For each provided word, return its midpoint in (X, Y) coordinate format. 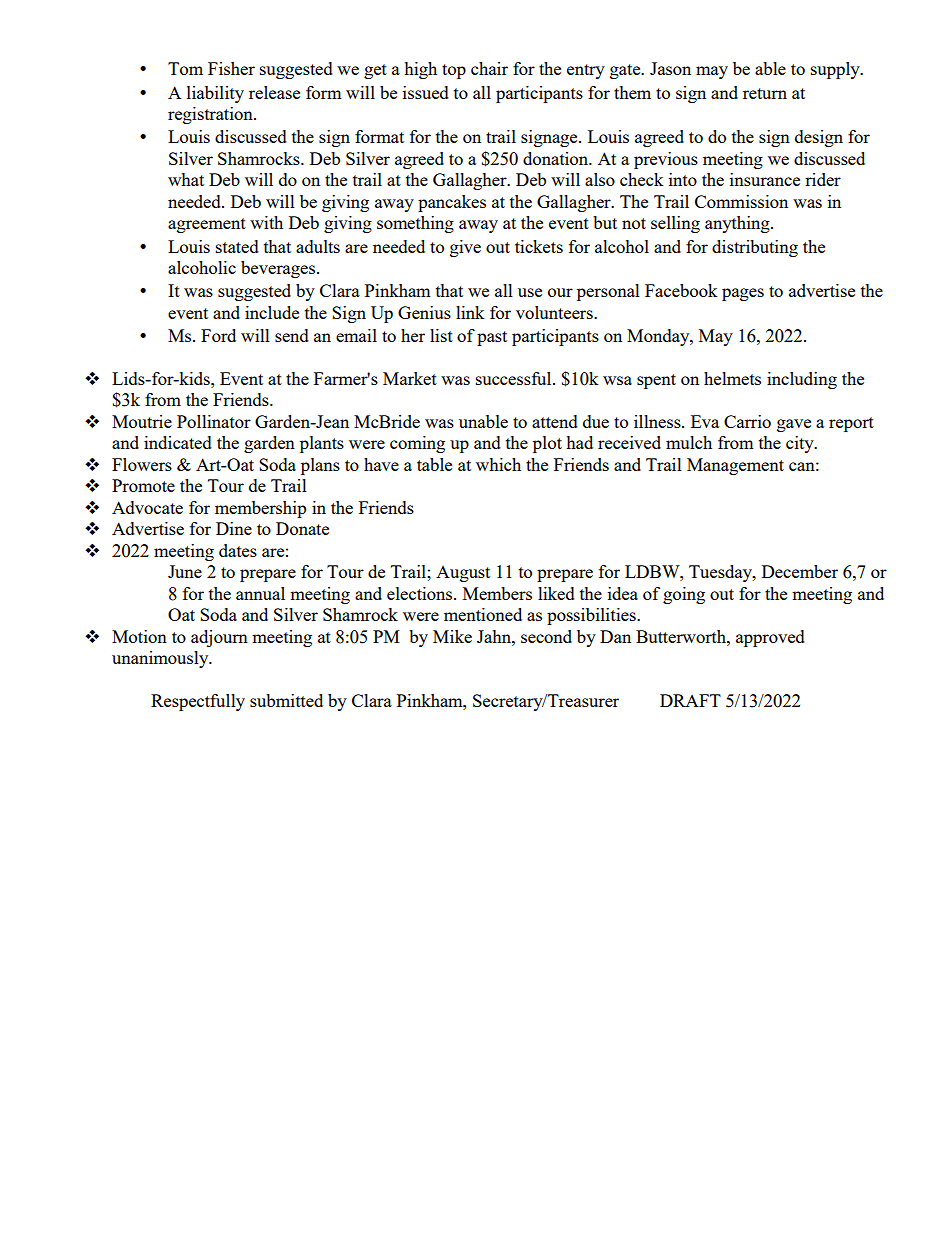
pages (743, 294)
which (498, 464)
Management (735, 466)
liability (215, 94)
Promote (143, 485)
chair (489, 68)
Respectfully (198, 702)
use (530, 292)
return (765, 93)
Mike (452, 636)
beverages (279, 269)
